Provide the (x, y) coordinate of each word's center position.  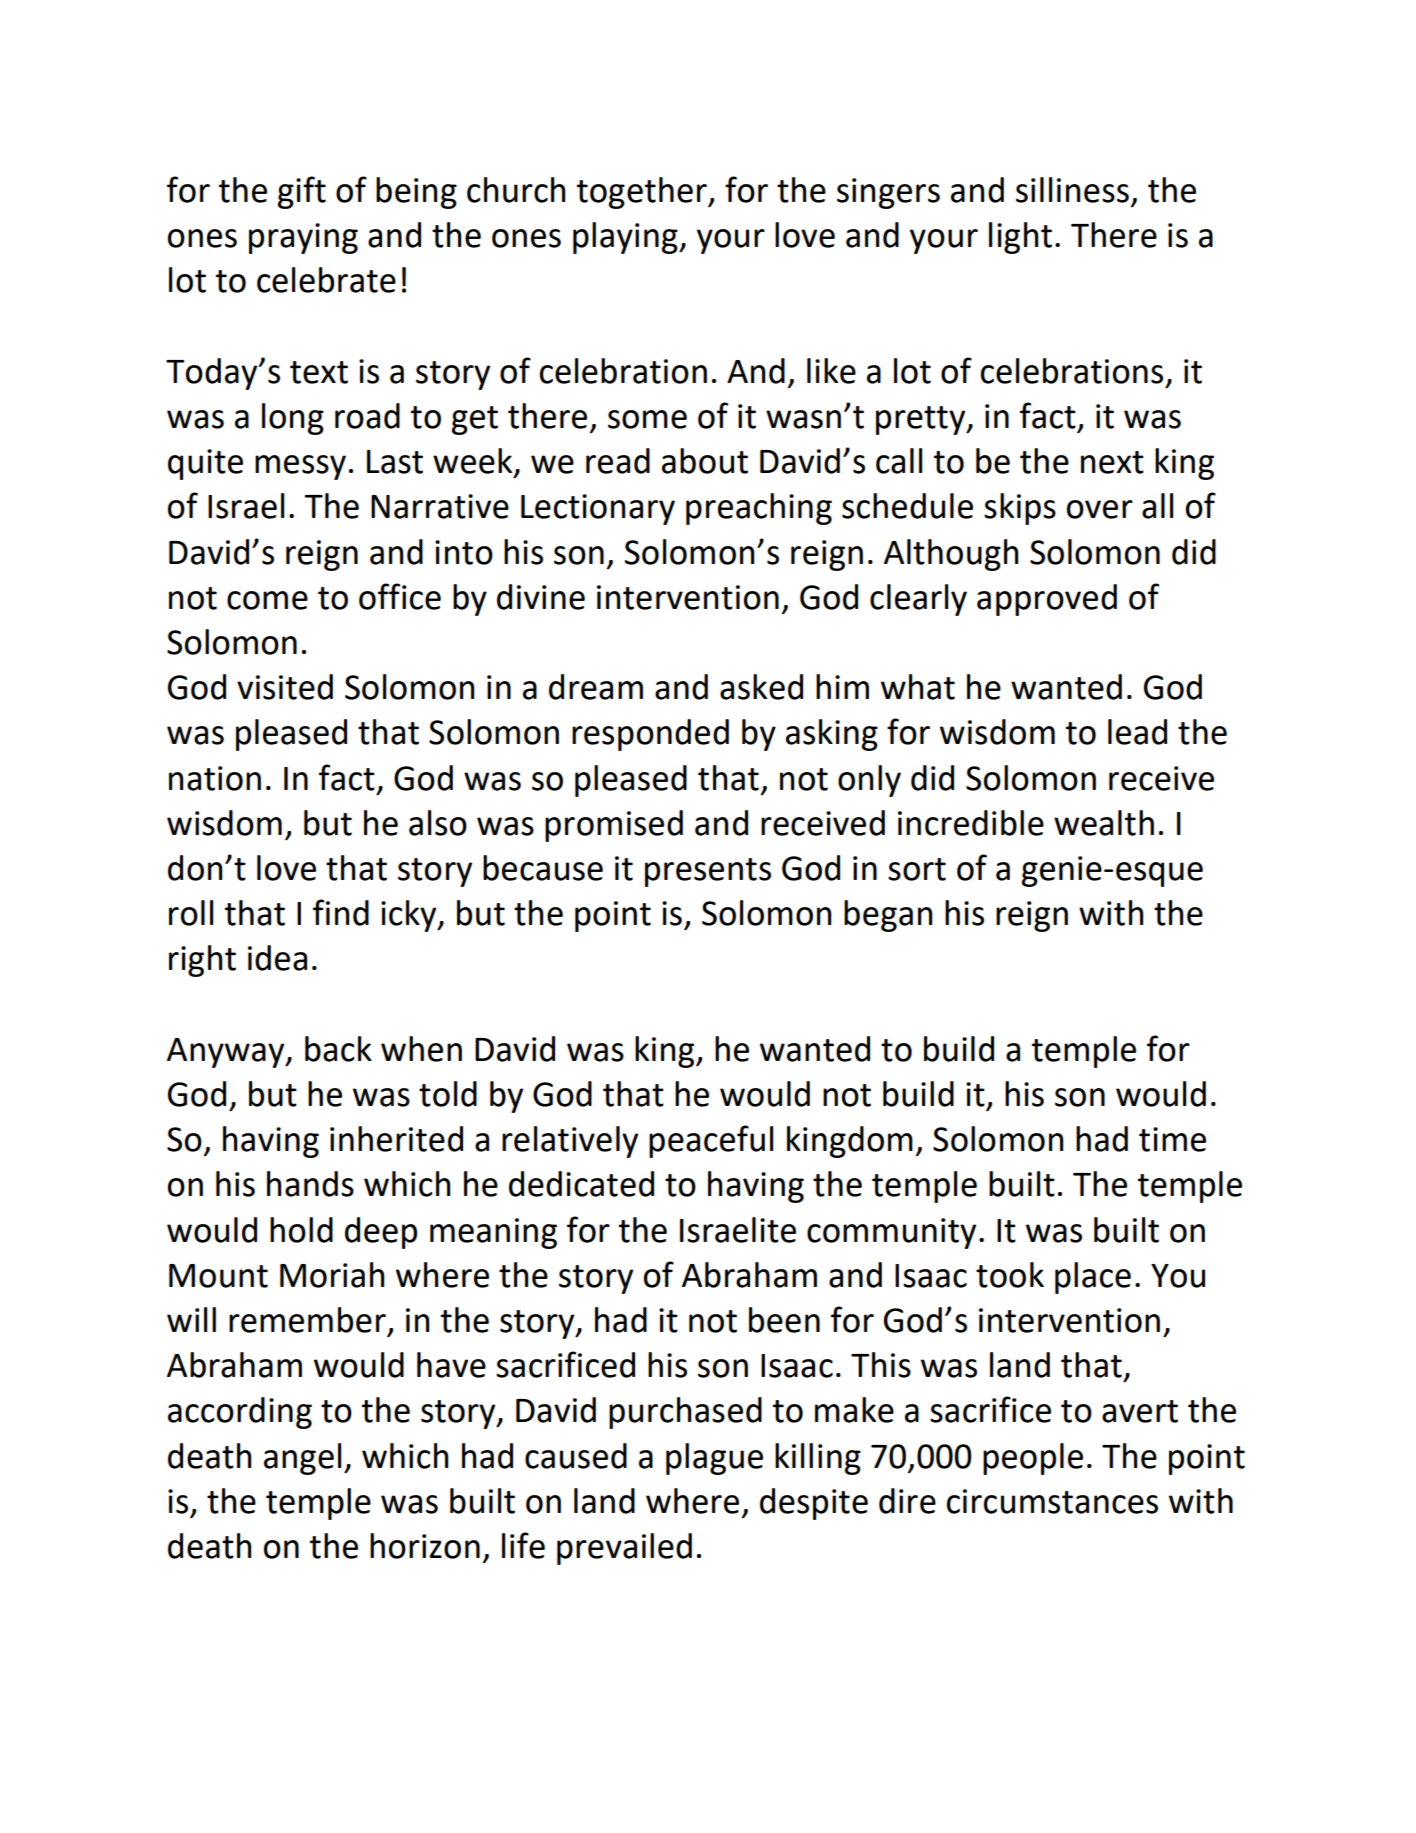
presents (708, 872)
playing (626, 238)
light (1020, 238)
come (267, 600)
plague (714, 1459)
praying (303, 238)
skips (1020, 509)
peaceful (711, 1141)
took (1010, 1275)
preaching (759, 509)
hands (310, 1184)
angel (302, 1459)
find (341, 912)
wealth (1104, 823)
